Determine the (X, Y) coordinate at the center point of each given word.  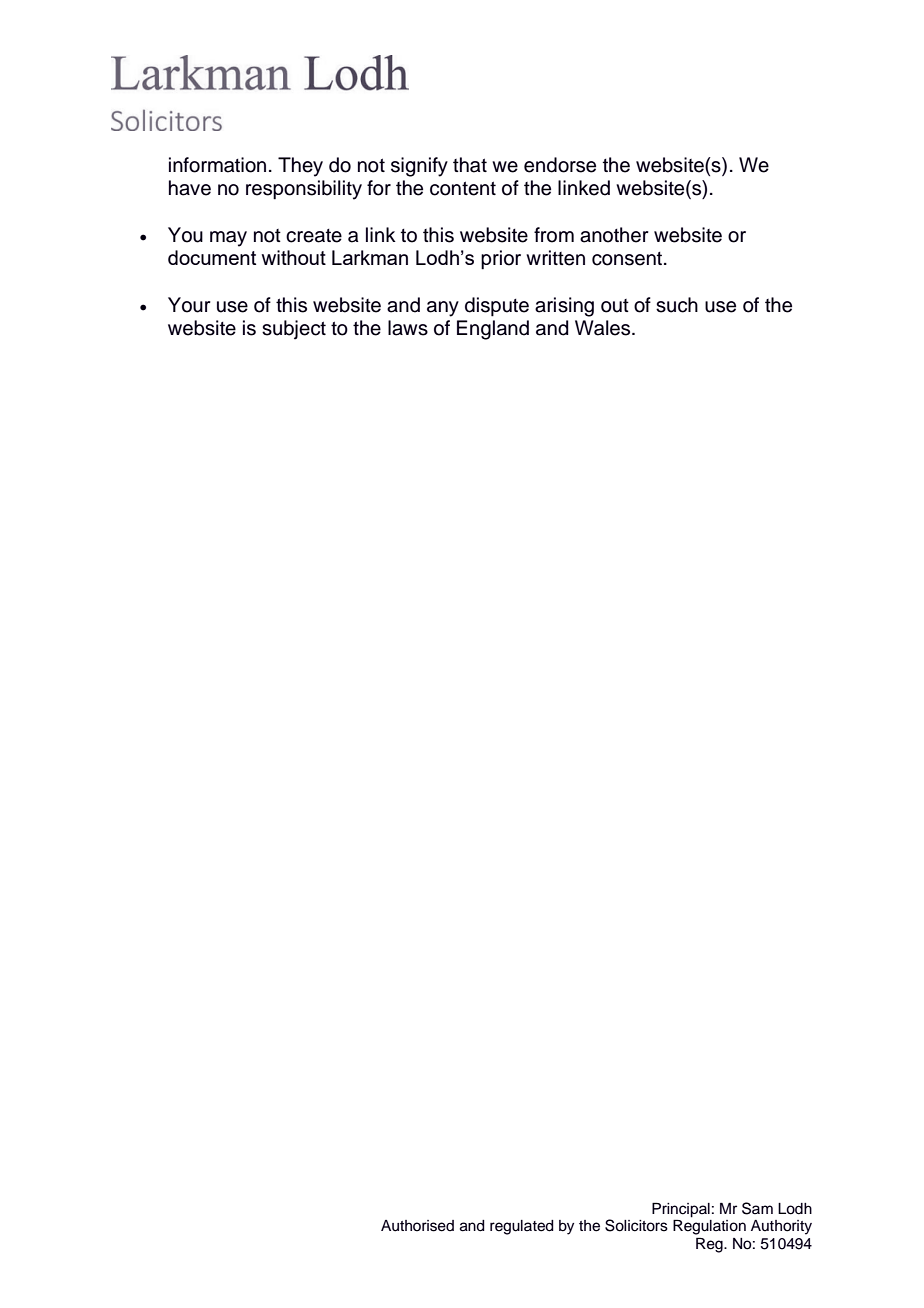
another (614, 235)
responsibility (304, 190)
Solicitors (636, 1225)
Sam (757, 1208)
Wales (604, 328)
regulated (522, 1227)
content (463, 188)
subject (294, 330)
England (493, 330)
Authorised (417, 1226)
